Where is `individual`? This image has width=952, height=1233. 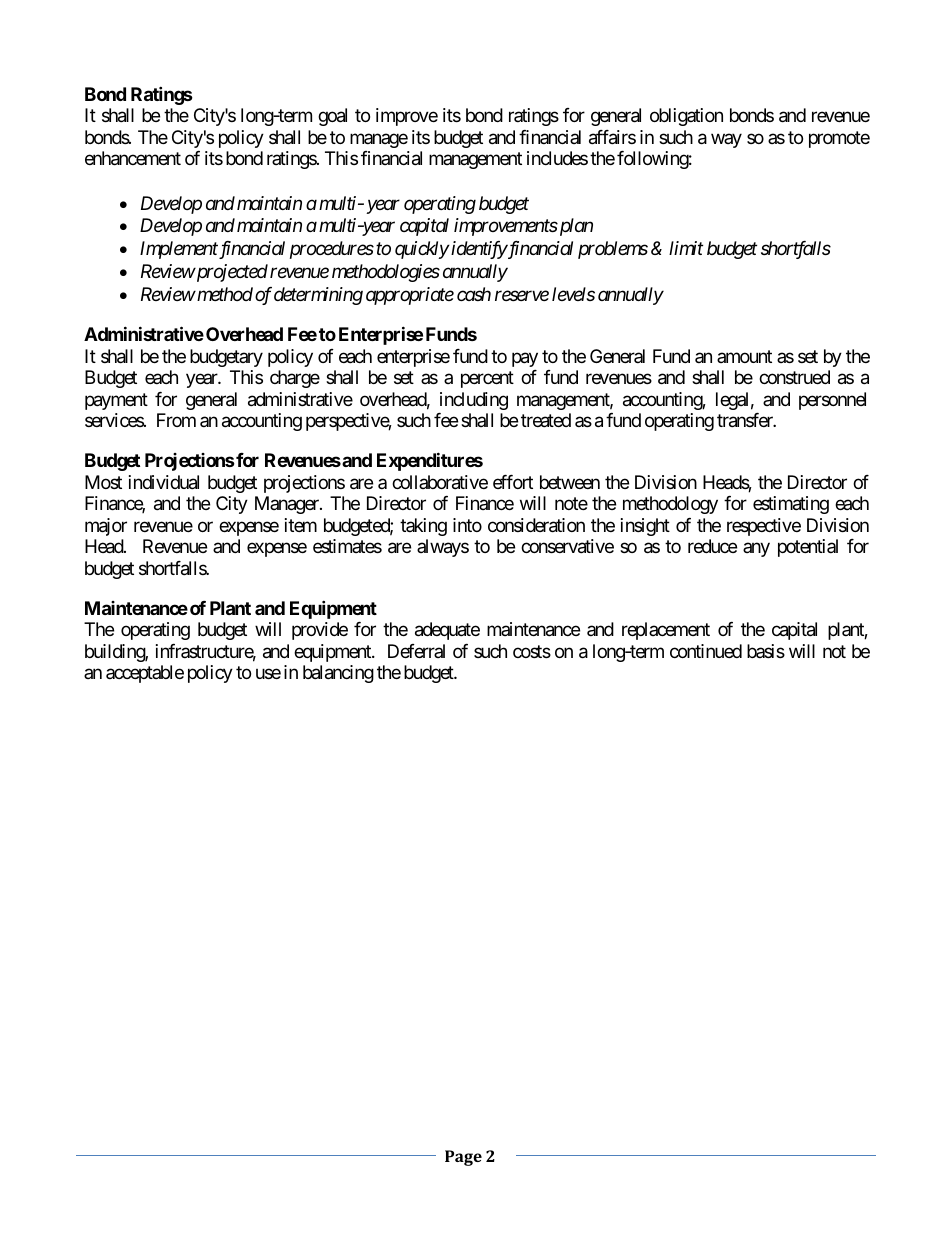
individual is located at coordinates (164, 482).
